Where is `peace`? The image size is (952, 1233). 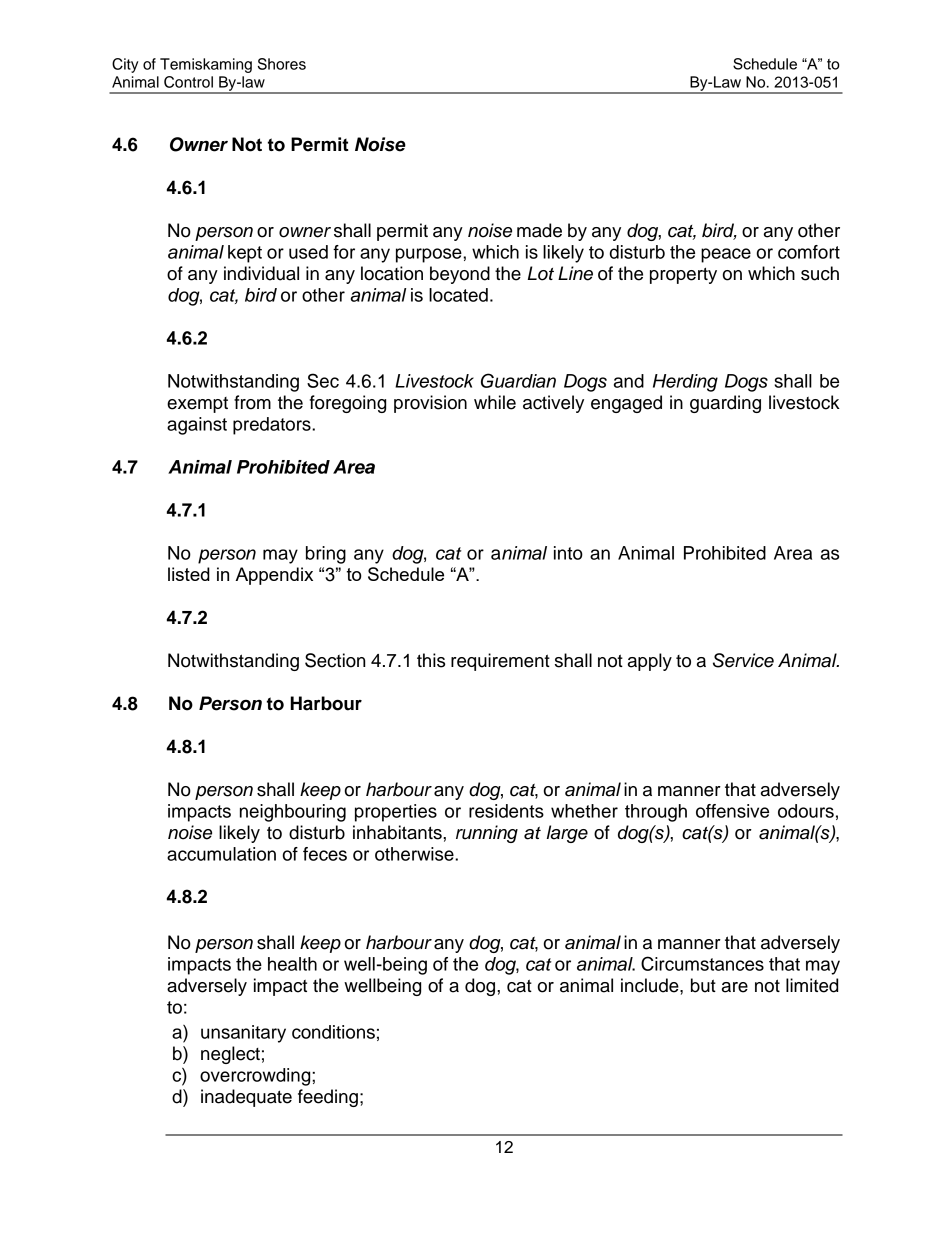
peace is located at coordinates (726, 255).
